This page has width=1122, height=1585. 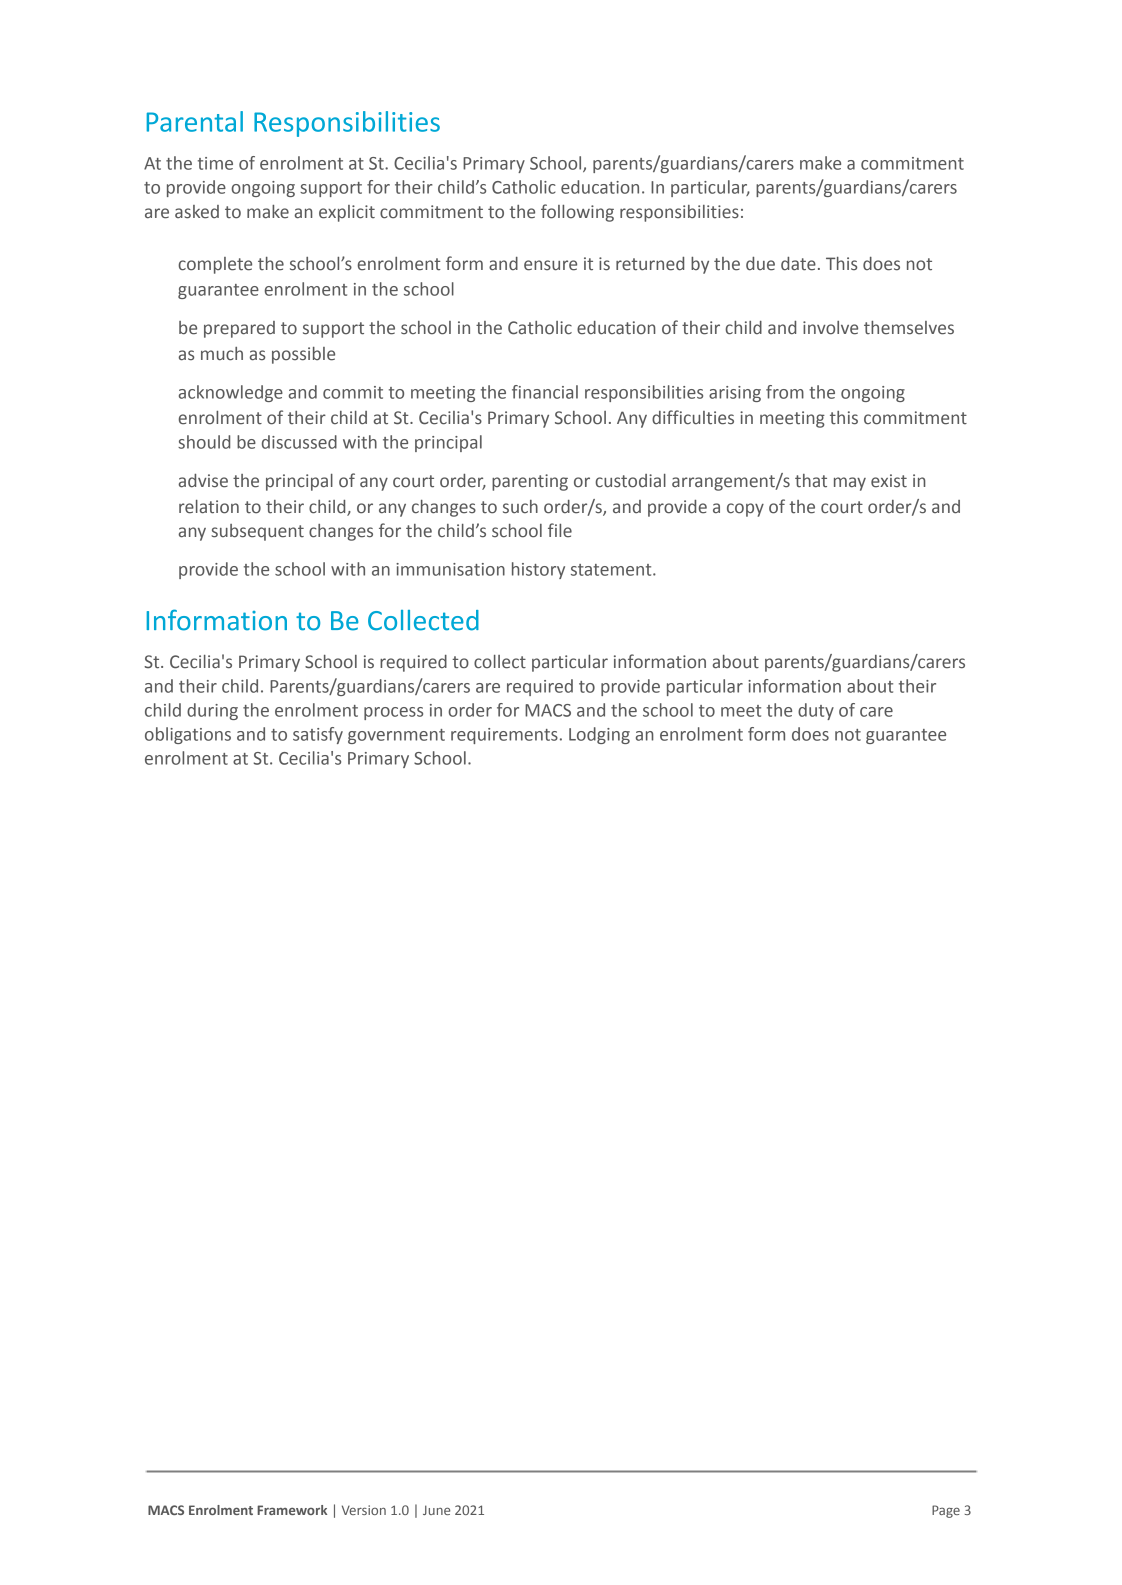 What do you see at coordinates (292, 1510) in the page?
I see `Framework` at bounding box center [292, 1510].
